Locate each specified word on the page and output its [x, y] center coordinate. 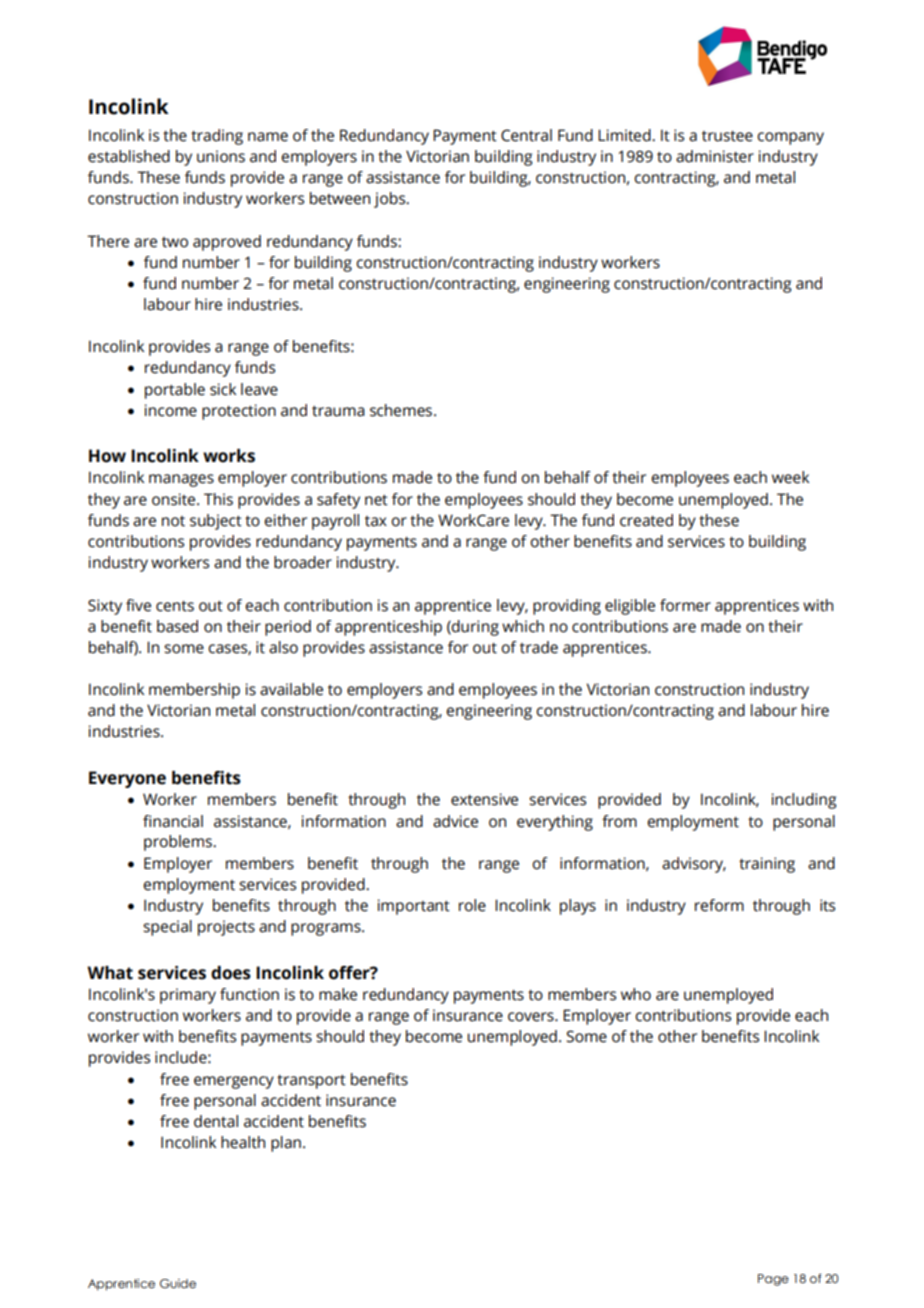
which [523, 626]
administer [715, 156]
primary [188, 996]
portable [175, 391]
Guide [178, 1283]
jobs [391, 200]
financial [173, 821]
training [767, 865]
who [636, 994]
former [685, 605]
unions [221, 156]
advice [455, 821]
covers [532, 1017]
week [790, 477]
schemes [402, 410]
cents [175, 606]
